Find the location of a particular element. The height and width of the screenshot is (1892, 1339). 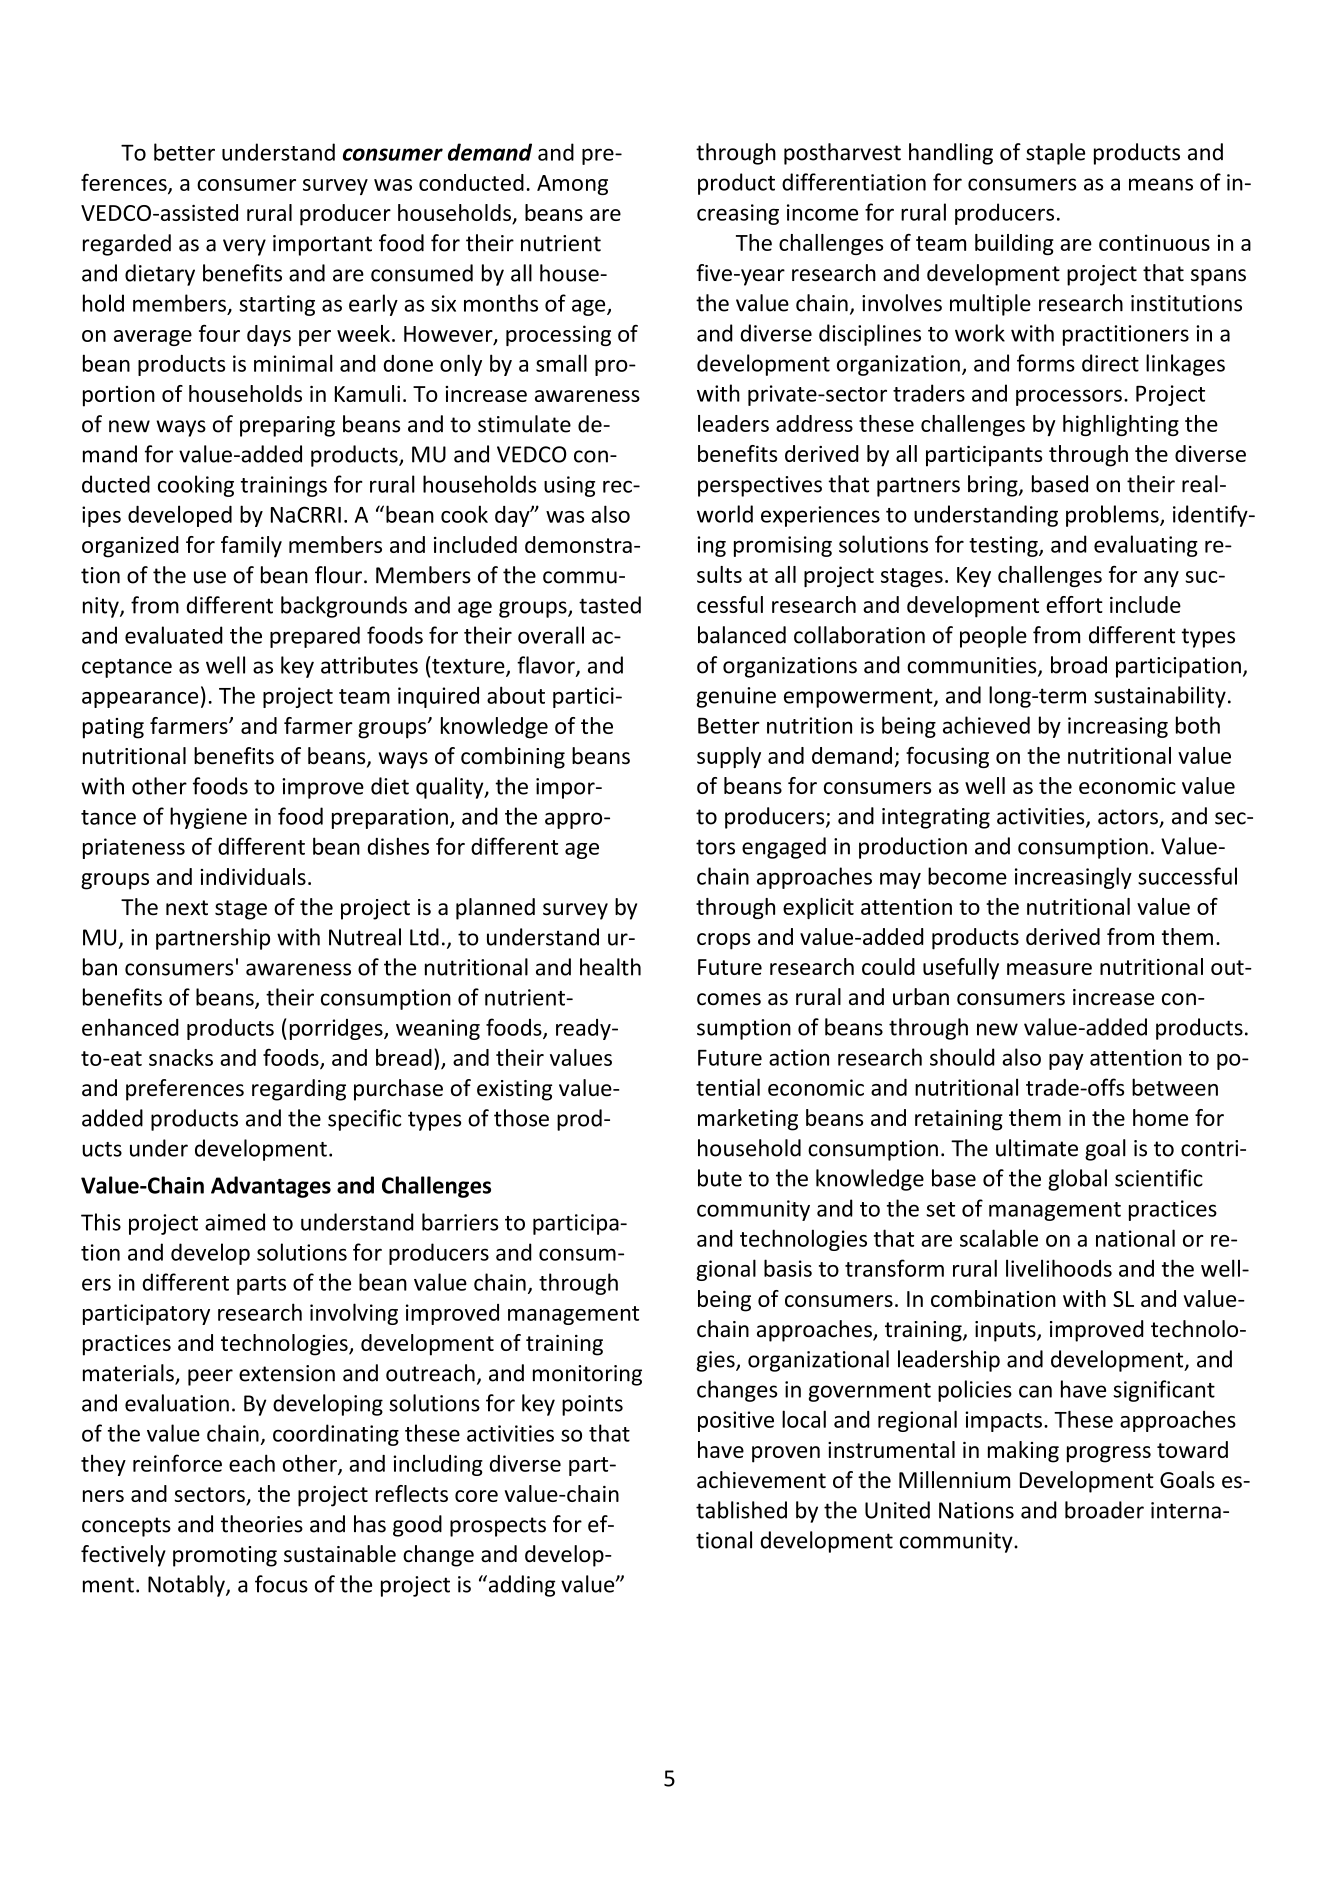

Among is located at coordinates (572, 185).
